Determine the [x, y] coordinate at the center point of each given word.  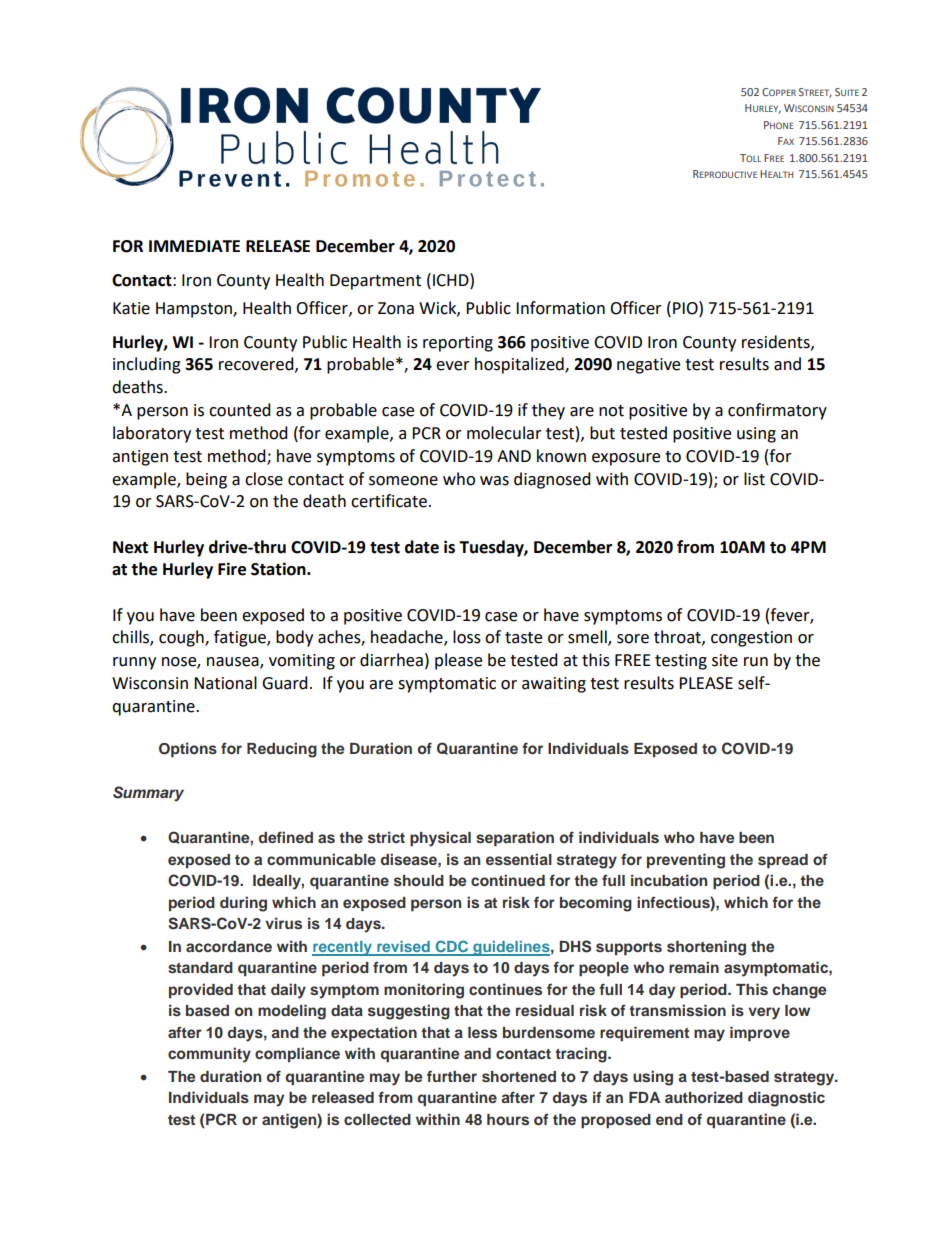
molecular [504, 433]
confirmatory [777, 411]
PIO [686, 308]
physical [440, 839]
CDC [452, 947]
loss [467, 637]
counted [240, 410]
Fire [232, 569]
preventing [686, 861]
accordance [229, 946]
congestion [751, 639]
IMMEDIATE [194, 246]
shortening [706, 948]
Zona [396, 308]
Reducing [282, 750]
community [209, 1055]
